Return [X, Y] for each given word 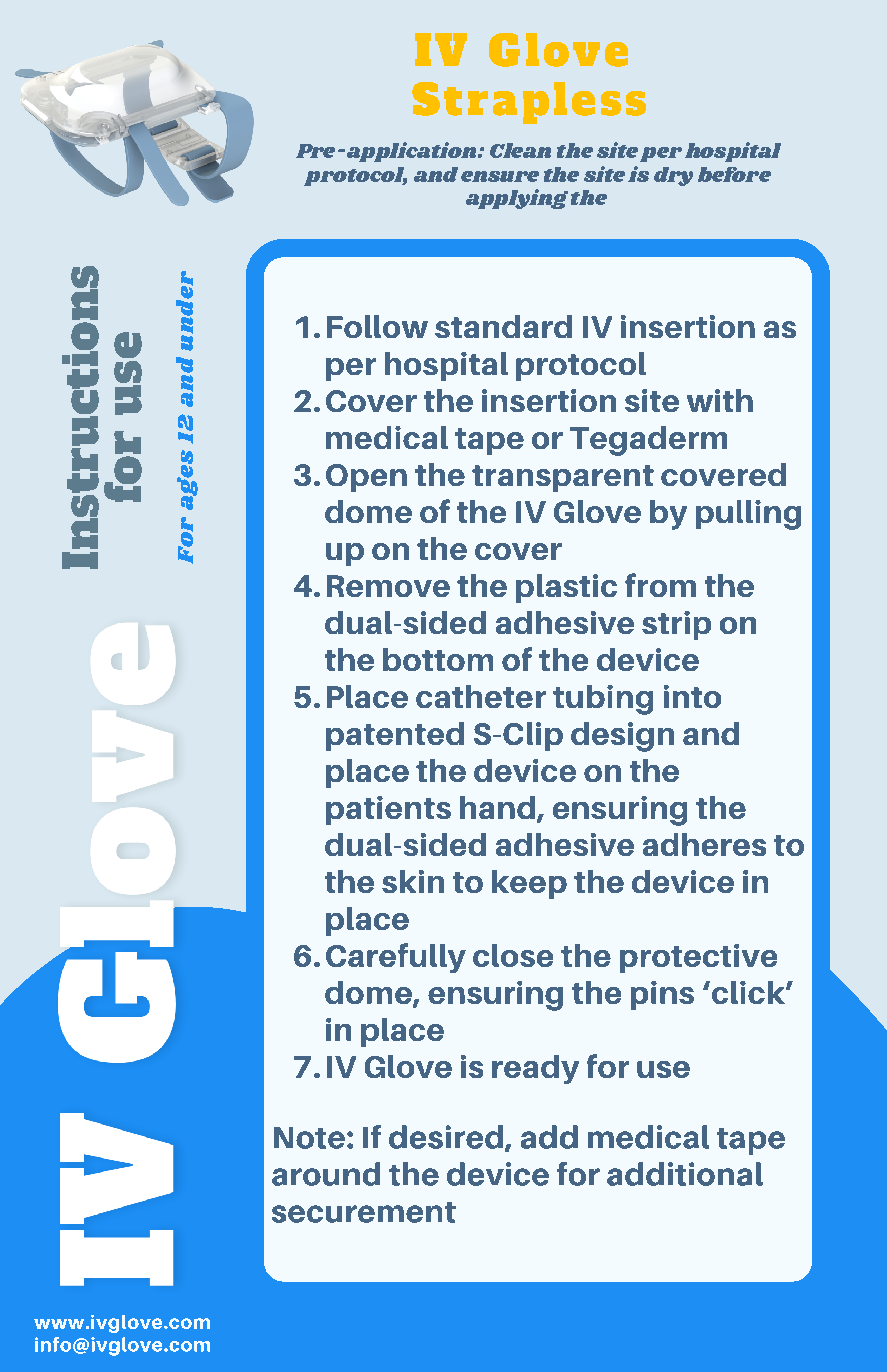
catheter [481, 696]
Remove [388, 586]
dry [673, 176]
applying [517, 199]
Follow [377, 326]
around [326, 1174]
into [692, 696]
